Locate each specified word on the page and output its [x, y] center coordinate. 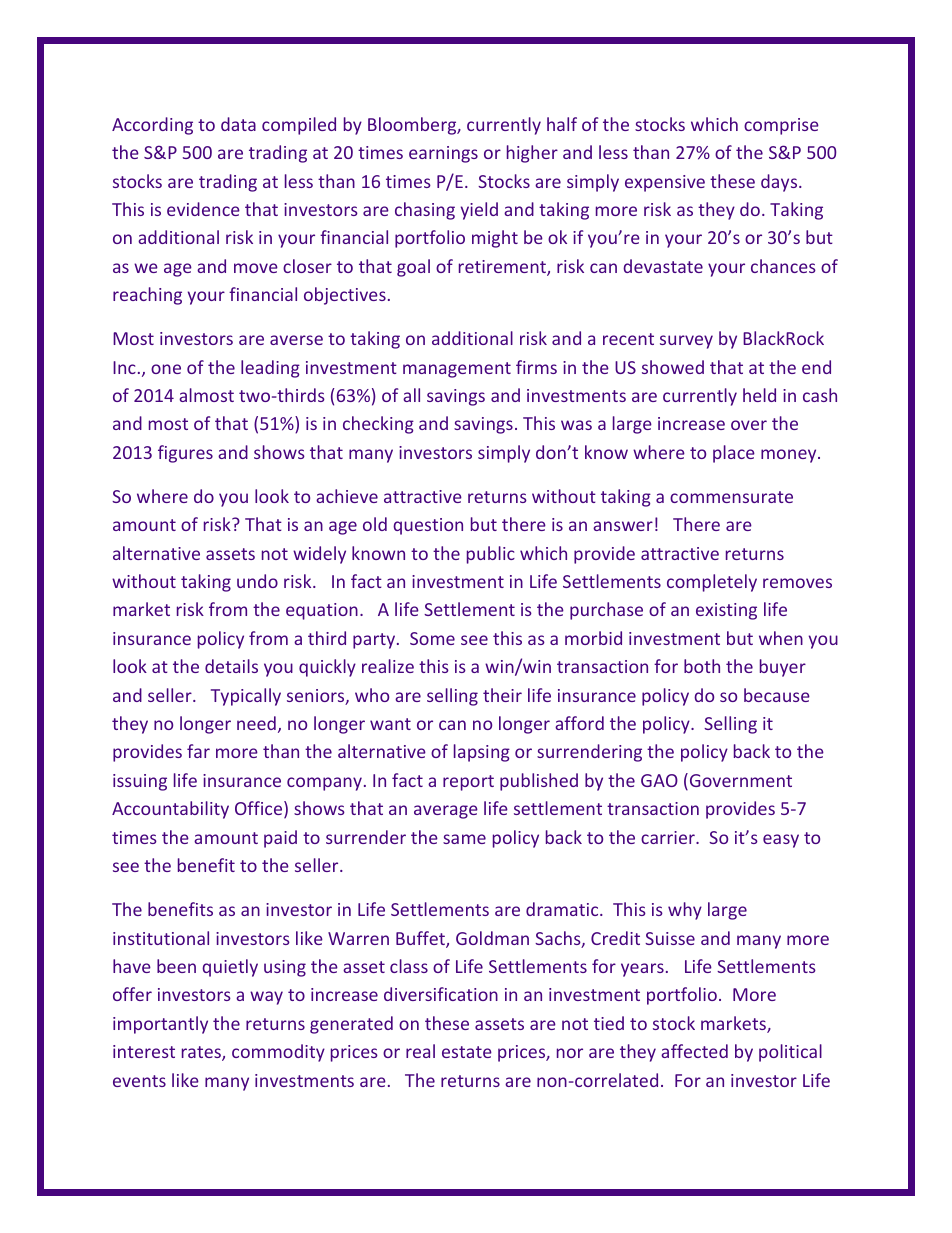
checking [378, 425]
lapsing [482, 753]
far [198, 751]
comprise [781, 126]
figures [185, 454]
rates [202, 1053]
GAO [659, 780]
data [238, 124]
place [734, 454]
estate [467, 1052]
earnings [443, 154]
